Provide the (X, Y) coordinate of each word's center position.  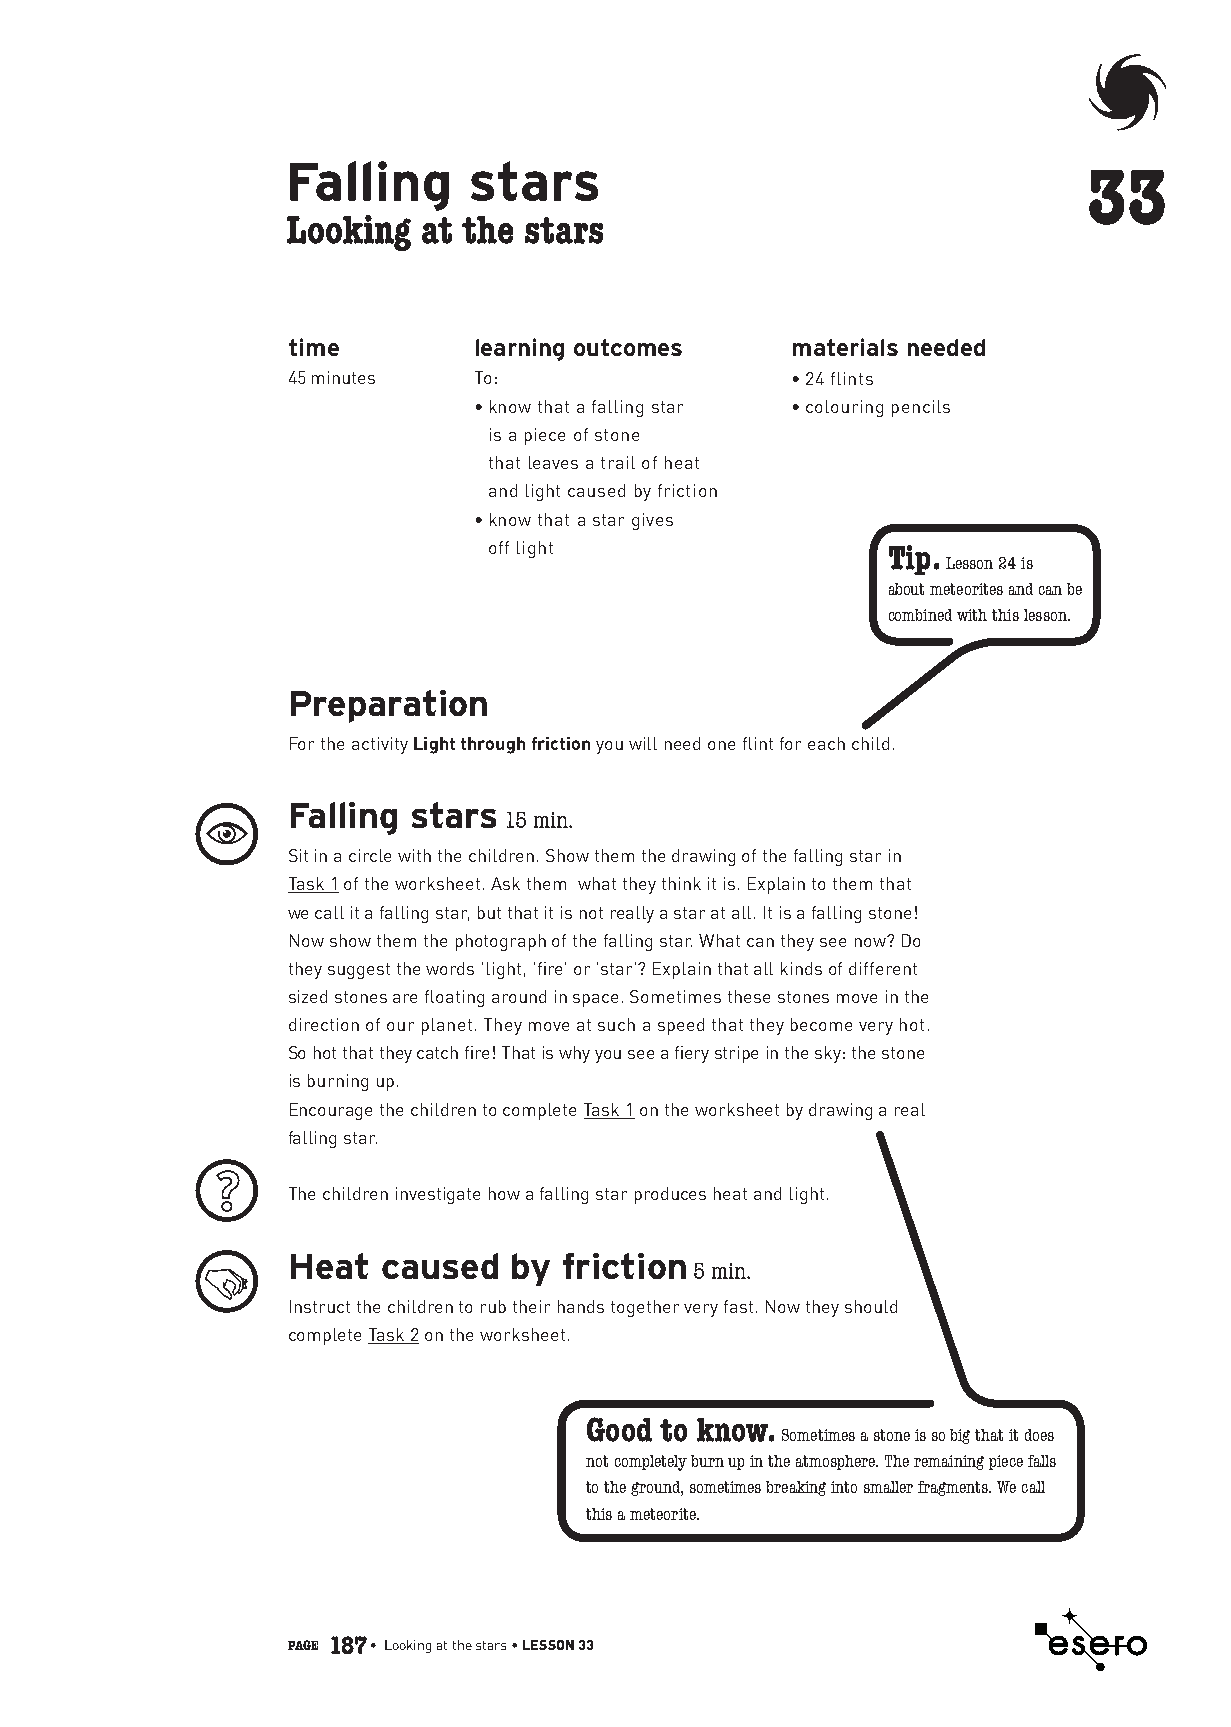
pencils (921, 408)
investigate (438, 1195)
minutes (343, 377)
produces (670, 1195)
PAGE (303, 1645)
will (643, 743)
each (826, 743)
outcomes (628, 347)
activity (380, 745)
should (871, 1306)
